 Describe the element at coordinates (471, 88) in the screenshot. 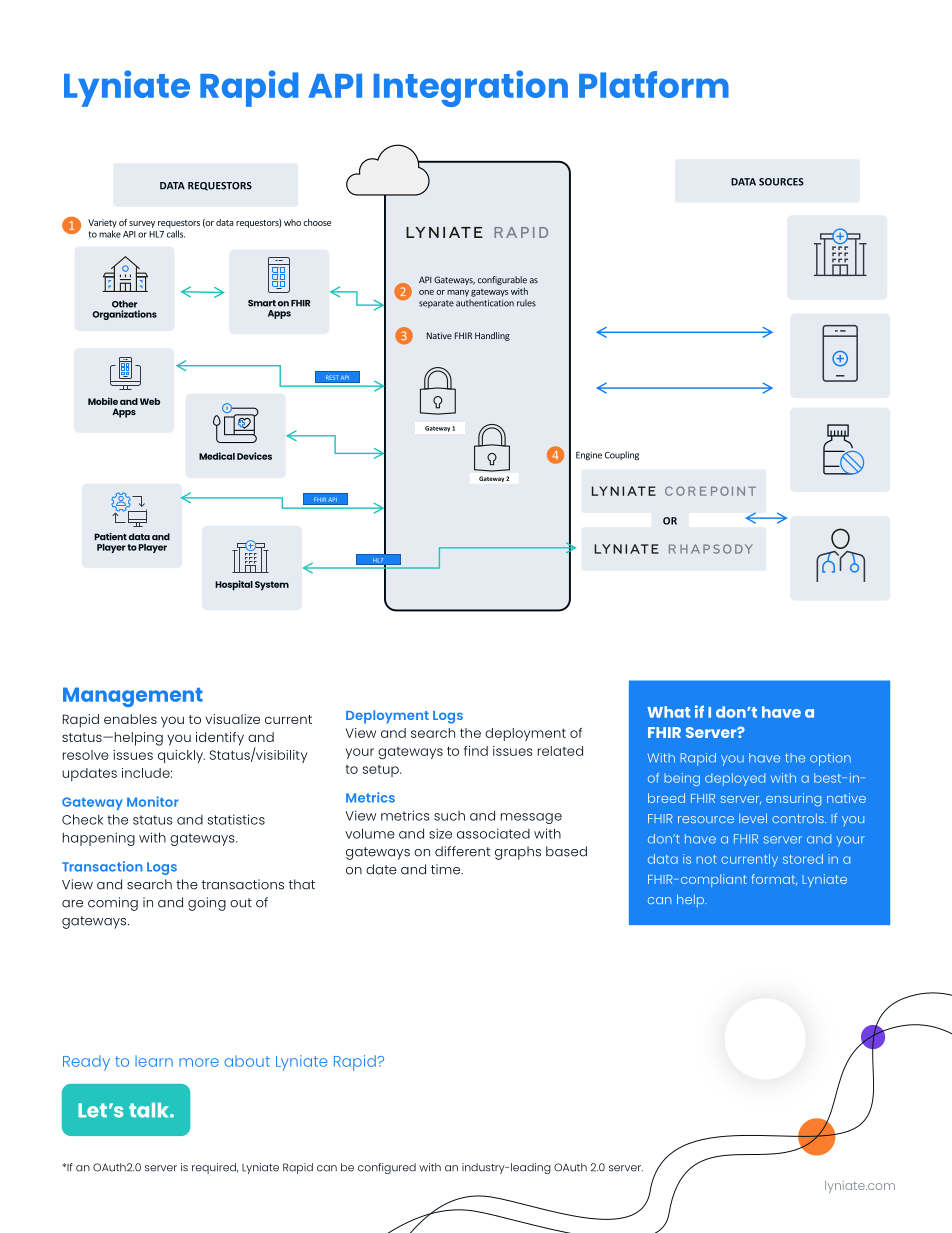

I see `Integration` at that location.
